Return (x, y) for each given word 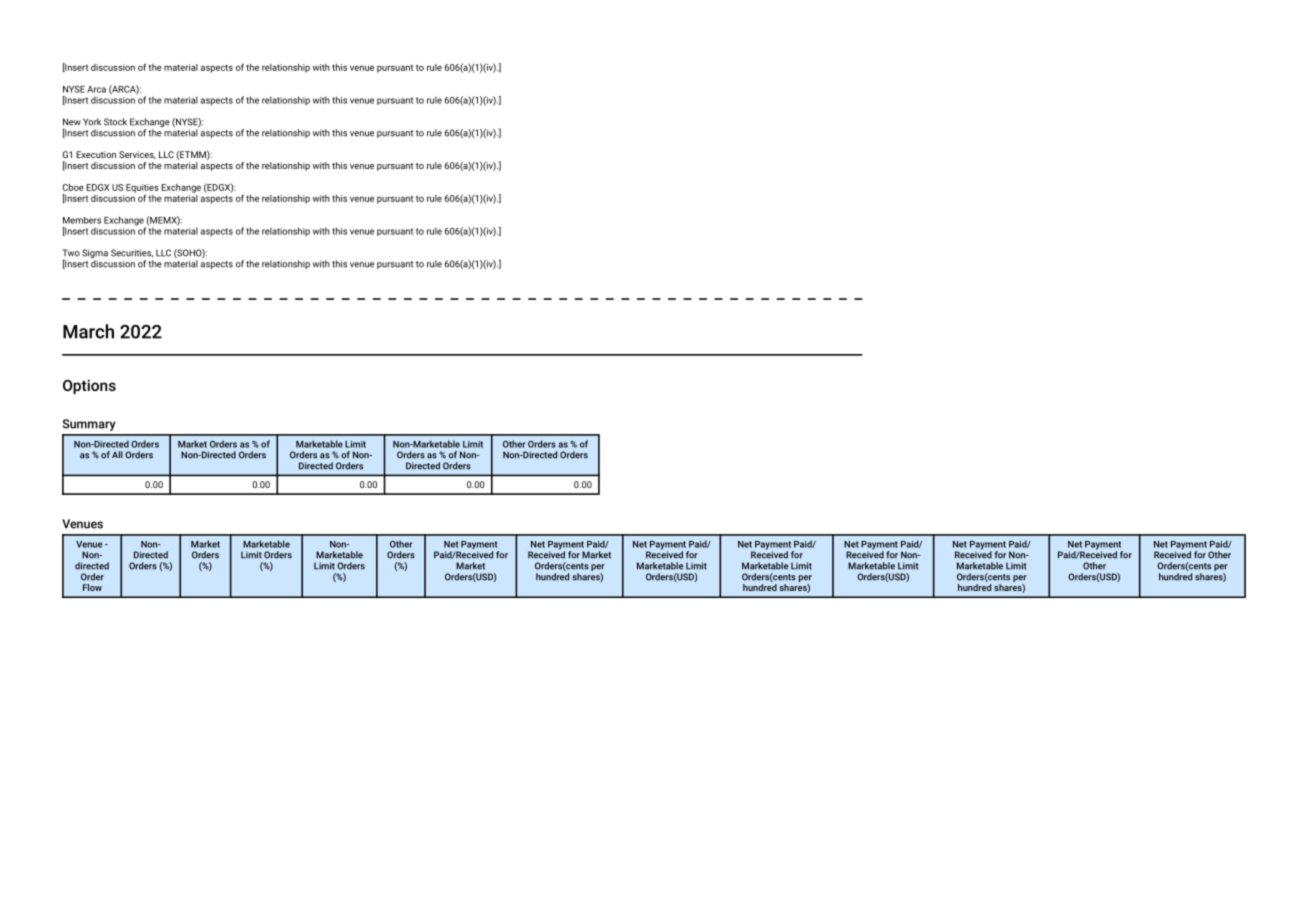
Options (89, 386)
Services (137, 155)
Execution (96, 154)
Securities (132, 253)
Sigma (95, 255)
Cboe (73, 187)
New (72, 122)
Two (71, 253)
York (92, 122)
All (117, 454)
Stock (115, 122)
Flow (92, 587)
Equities (142, 189)
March (88, 331)
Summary (89, 425)
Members (82, 220)
